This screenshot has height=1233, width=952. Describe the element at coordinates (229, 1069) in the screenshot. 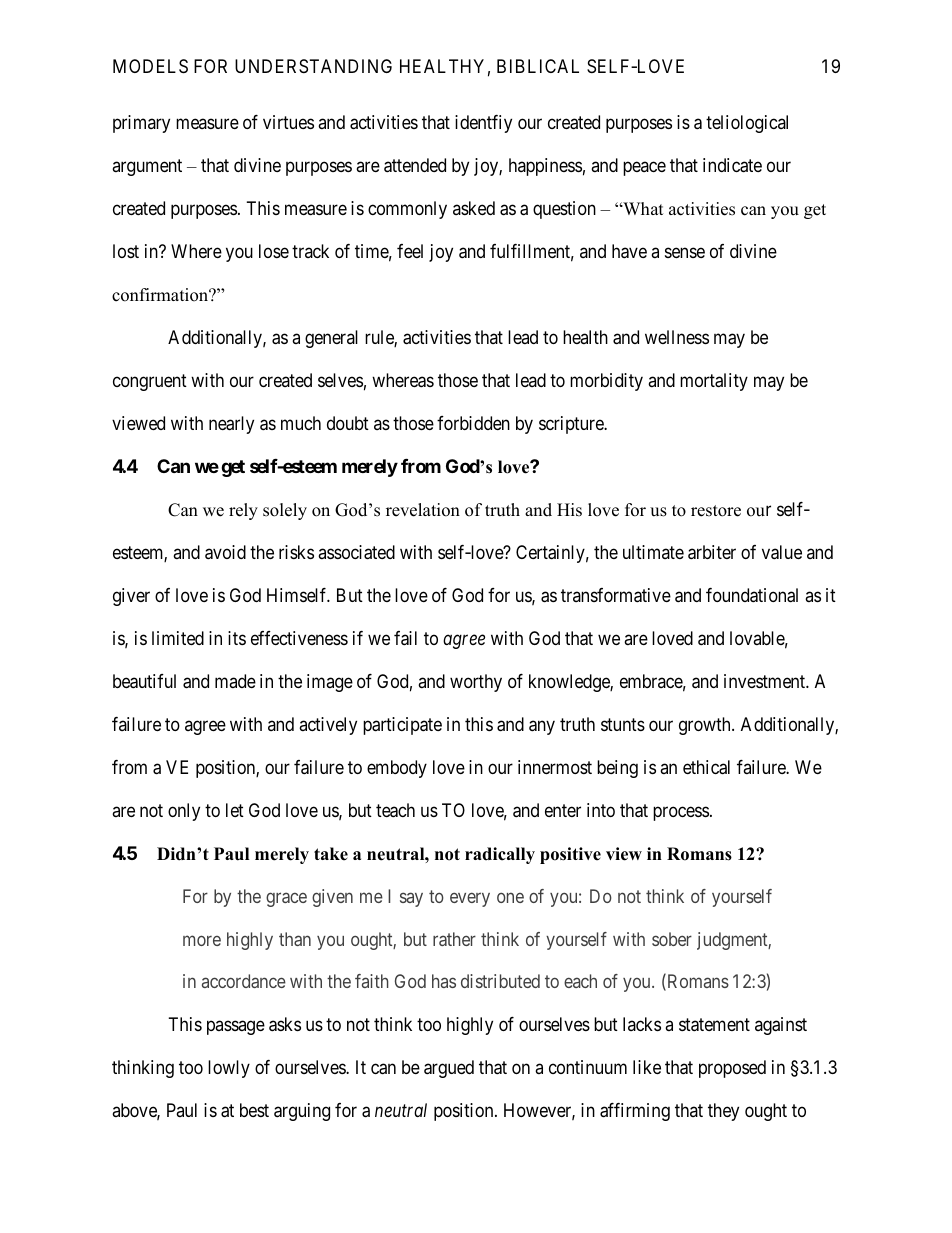

I see `lowly` at that location.
